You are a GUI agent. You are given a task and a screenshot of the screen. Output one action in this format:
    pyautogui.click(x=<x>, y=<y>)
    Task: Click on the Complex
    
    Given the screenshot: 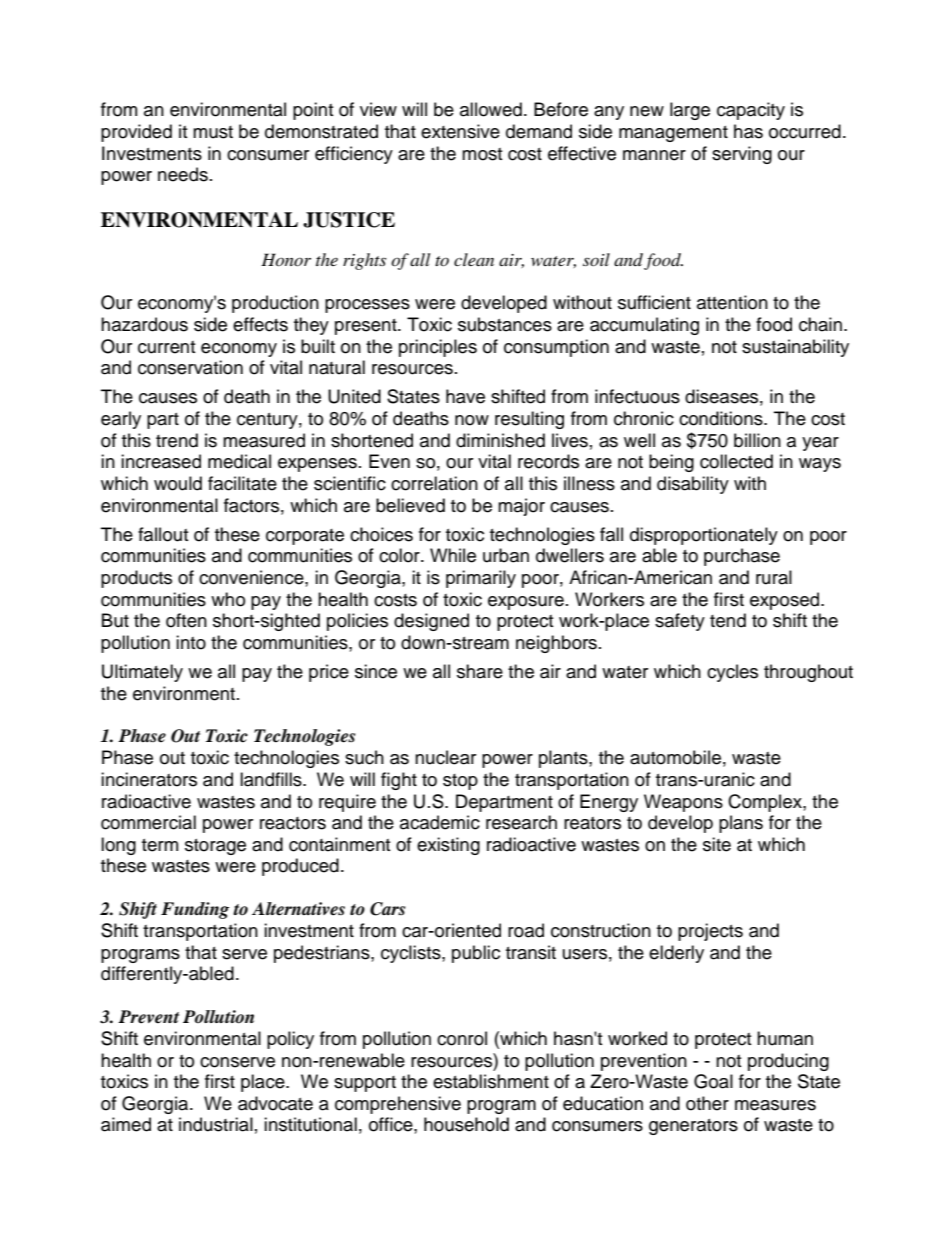 What is the action you would take?
    pyautogui.click(x=766, y=803)
